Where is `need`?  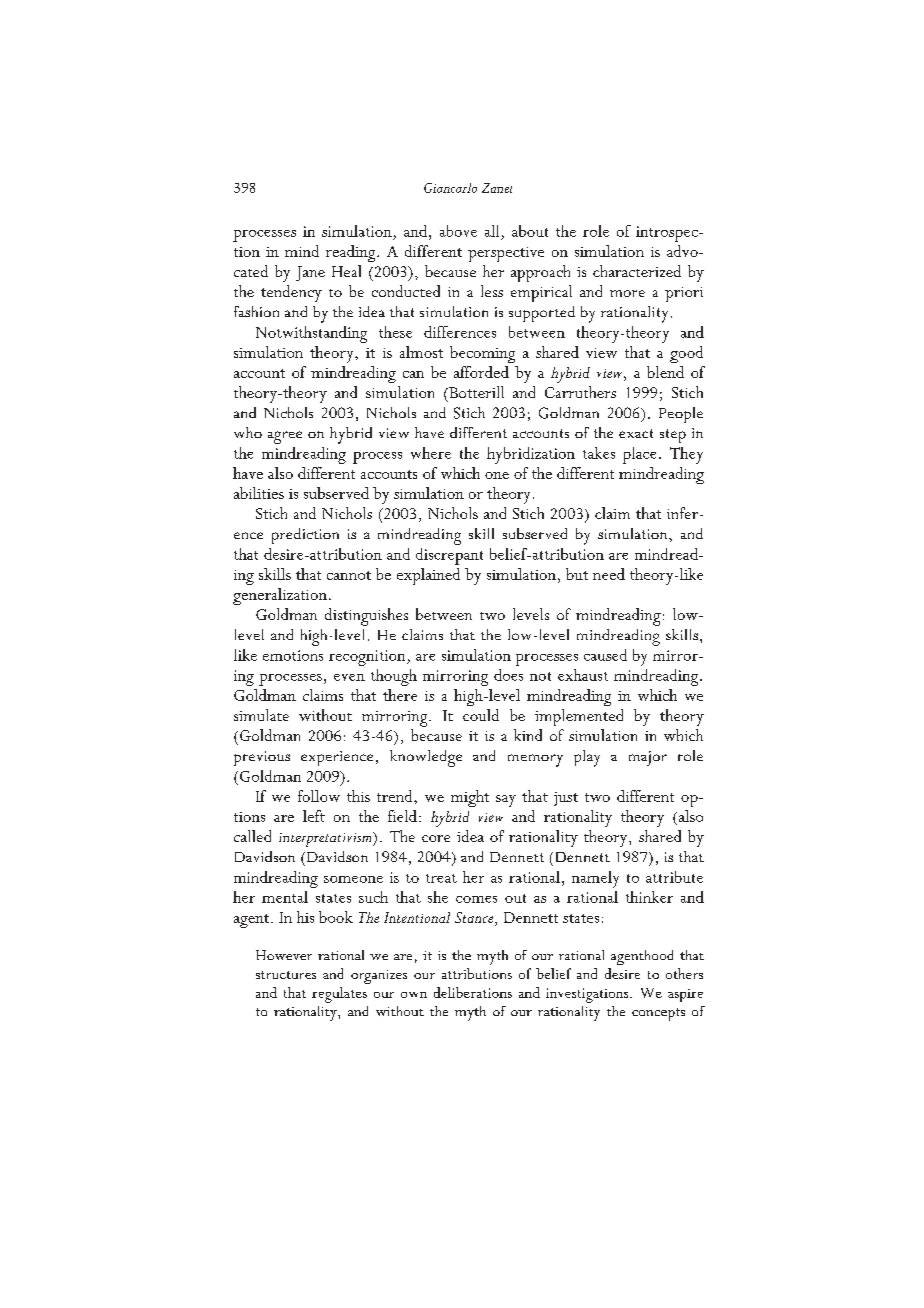 need is located at coordinates (609, 574).
